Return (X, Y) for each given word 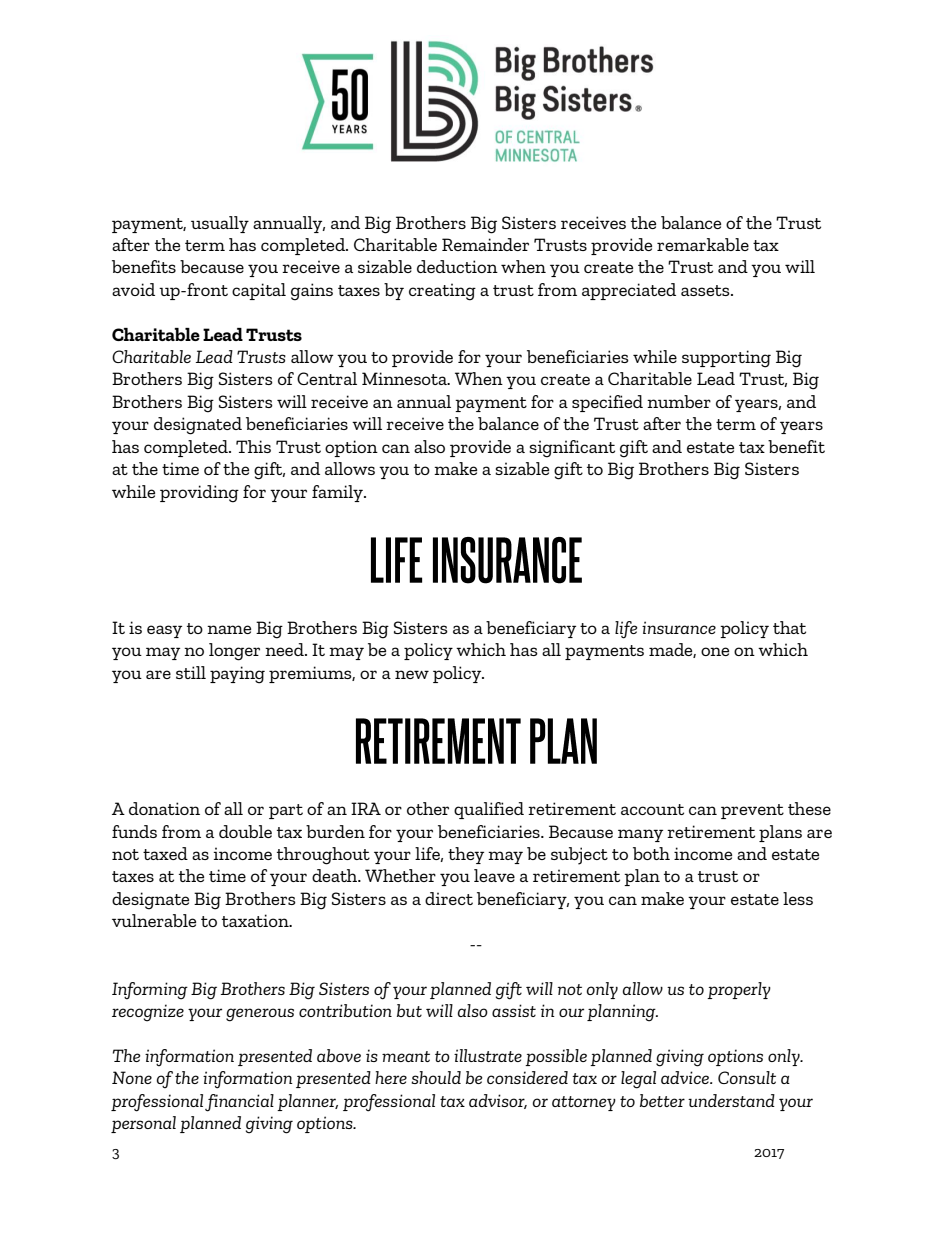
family (338, 493)
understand (731, 1100)
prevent (752, 811)
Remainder (485, 244)
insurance (679, 627)
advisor (498, 1101)
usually (220, 224)
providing (199, 494)
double (245, 831)
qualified (489, 810)
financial (239, 1103)
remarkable (703, 244)
